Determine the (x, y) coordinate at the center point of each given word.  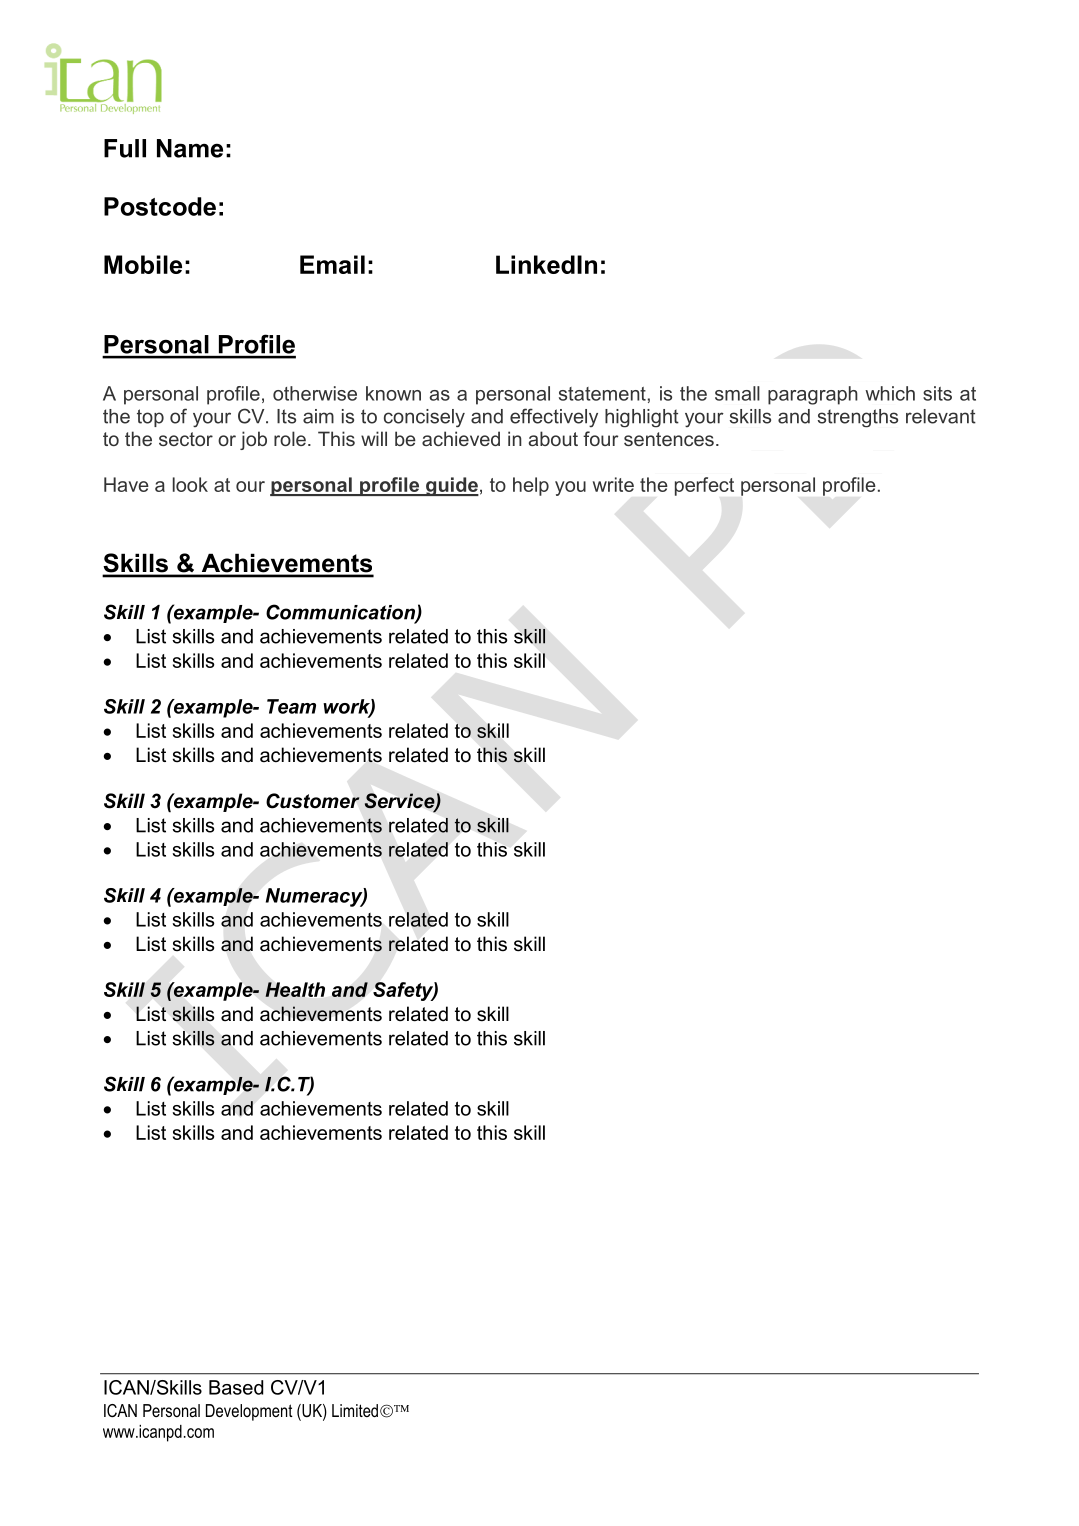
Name (190, 148)
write (613, 484)
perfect (704, 486)
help (531, 486)
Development (249, 1412)
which (890, 393)
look (190, 484)
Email (332, 264)
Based (236, 1387)
